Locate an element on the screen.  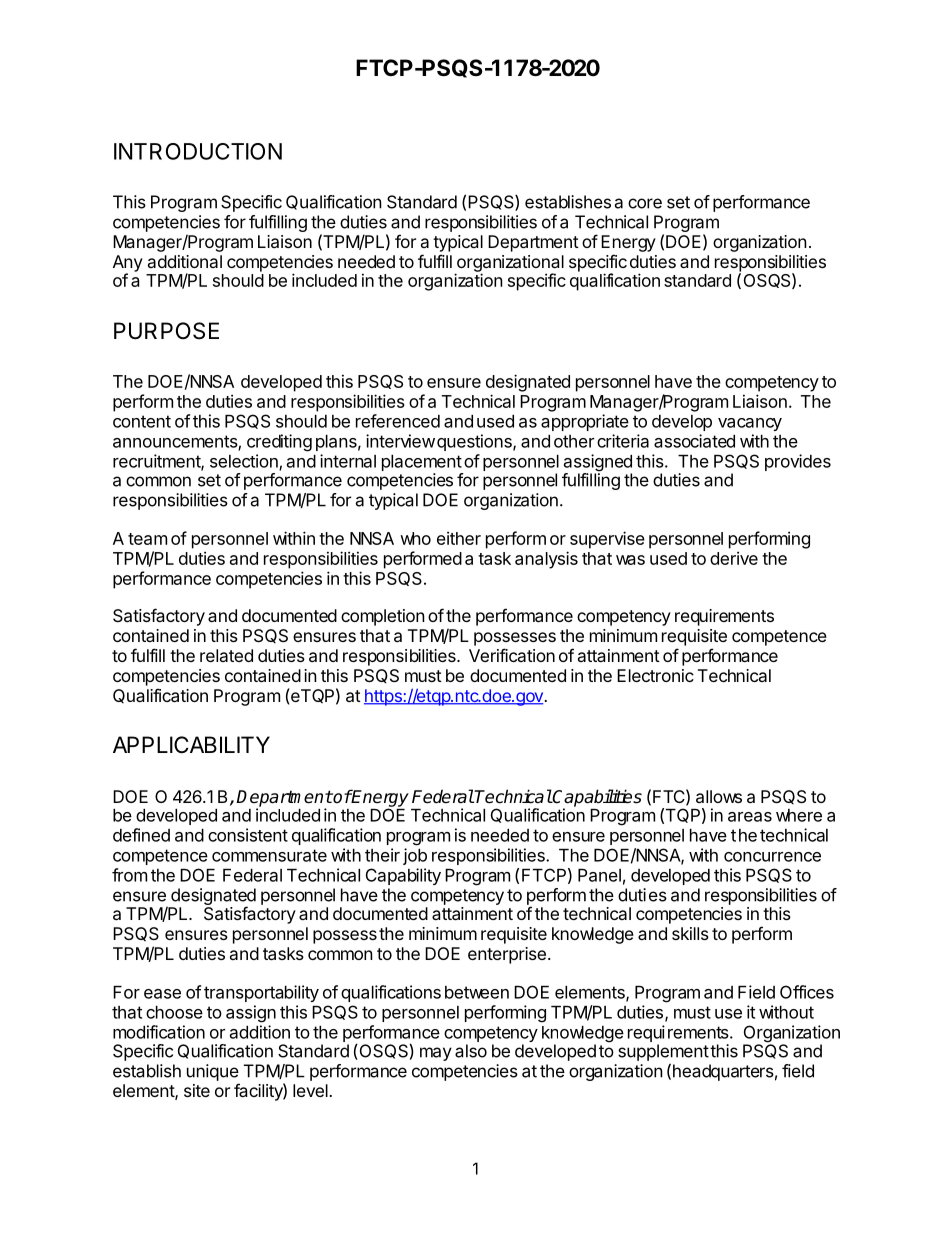
questions is located at coordinates (475, 442).
